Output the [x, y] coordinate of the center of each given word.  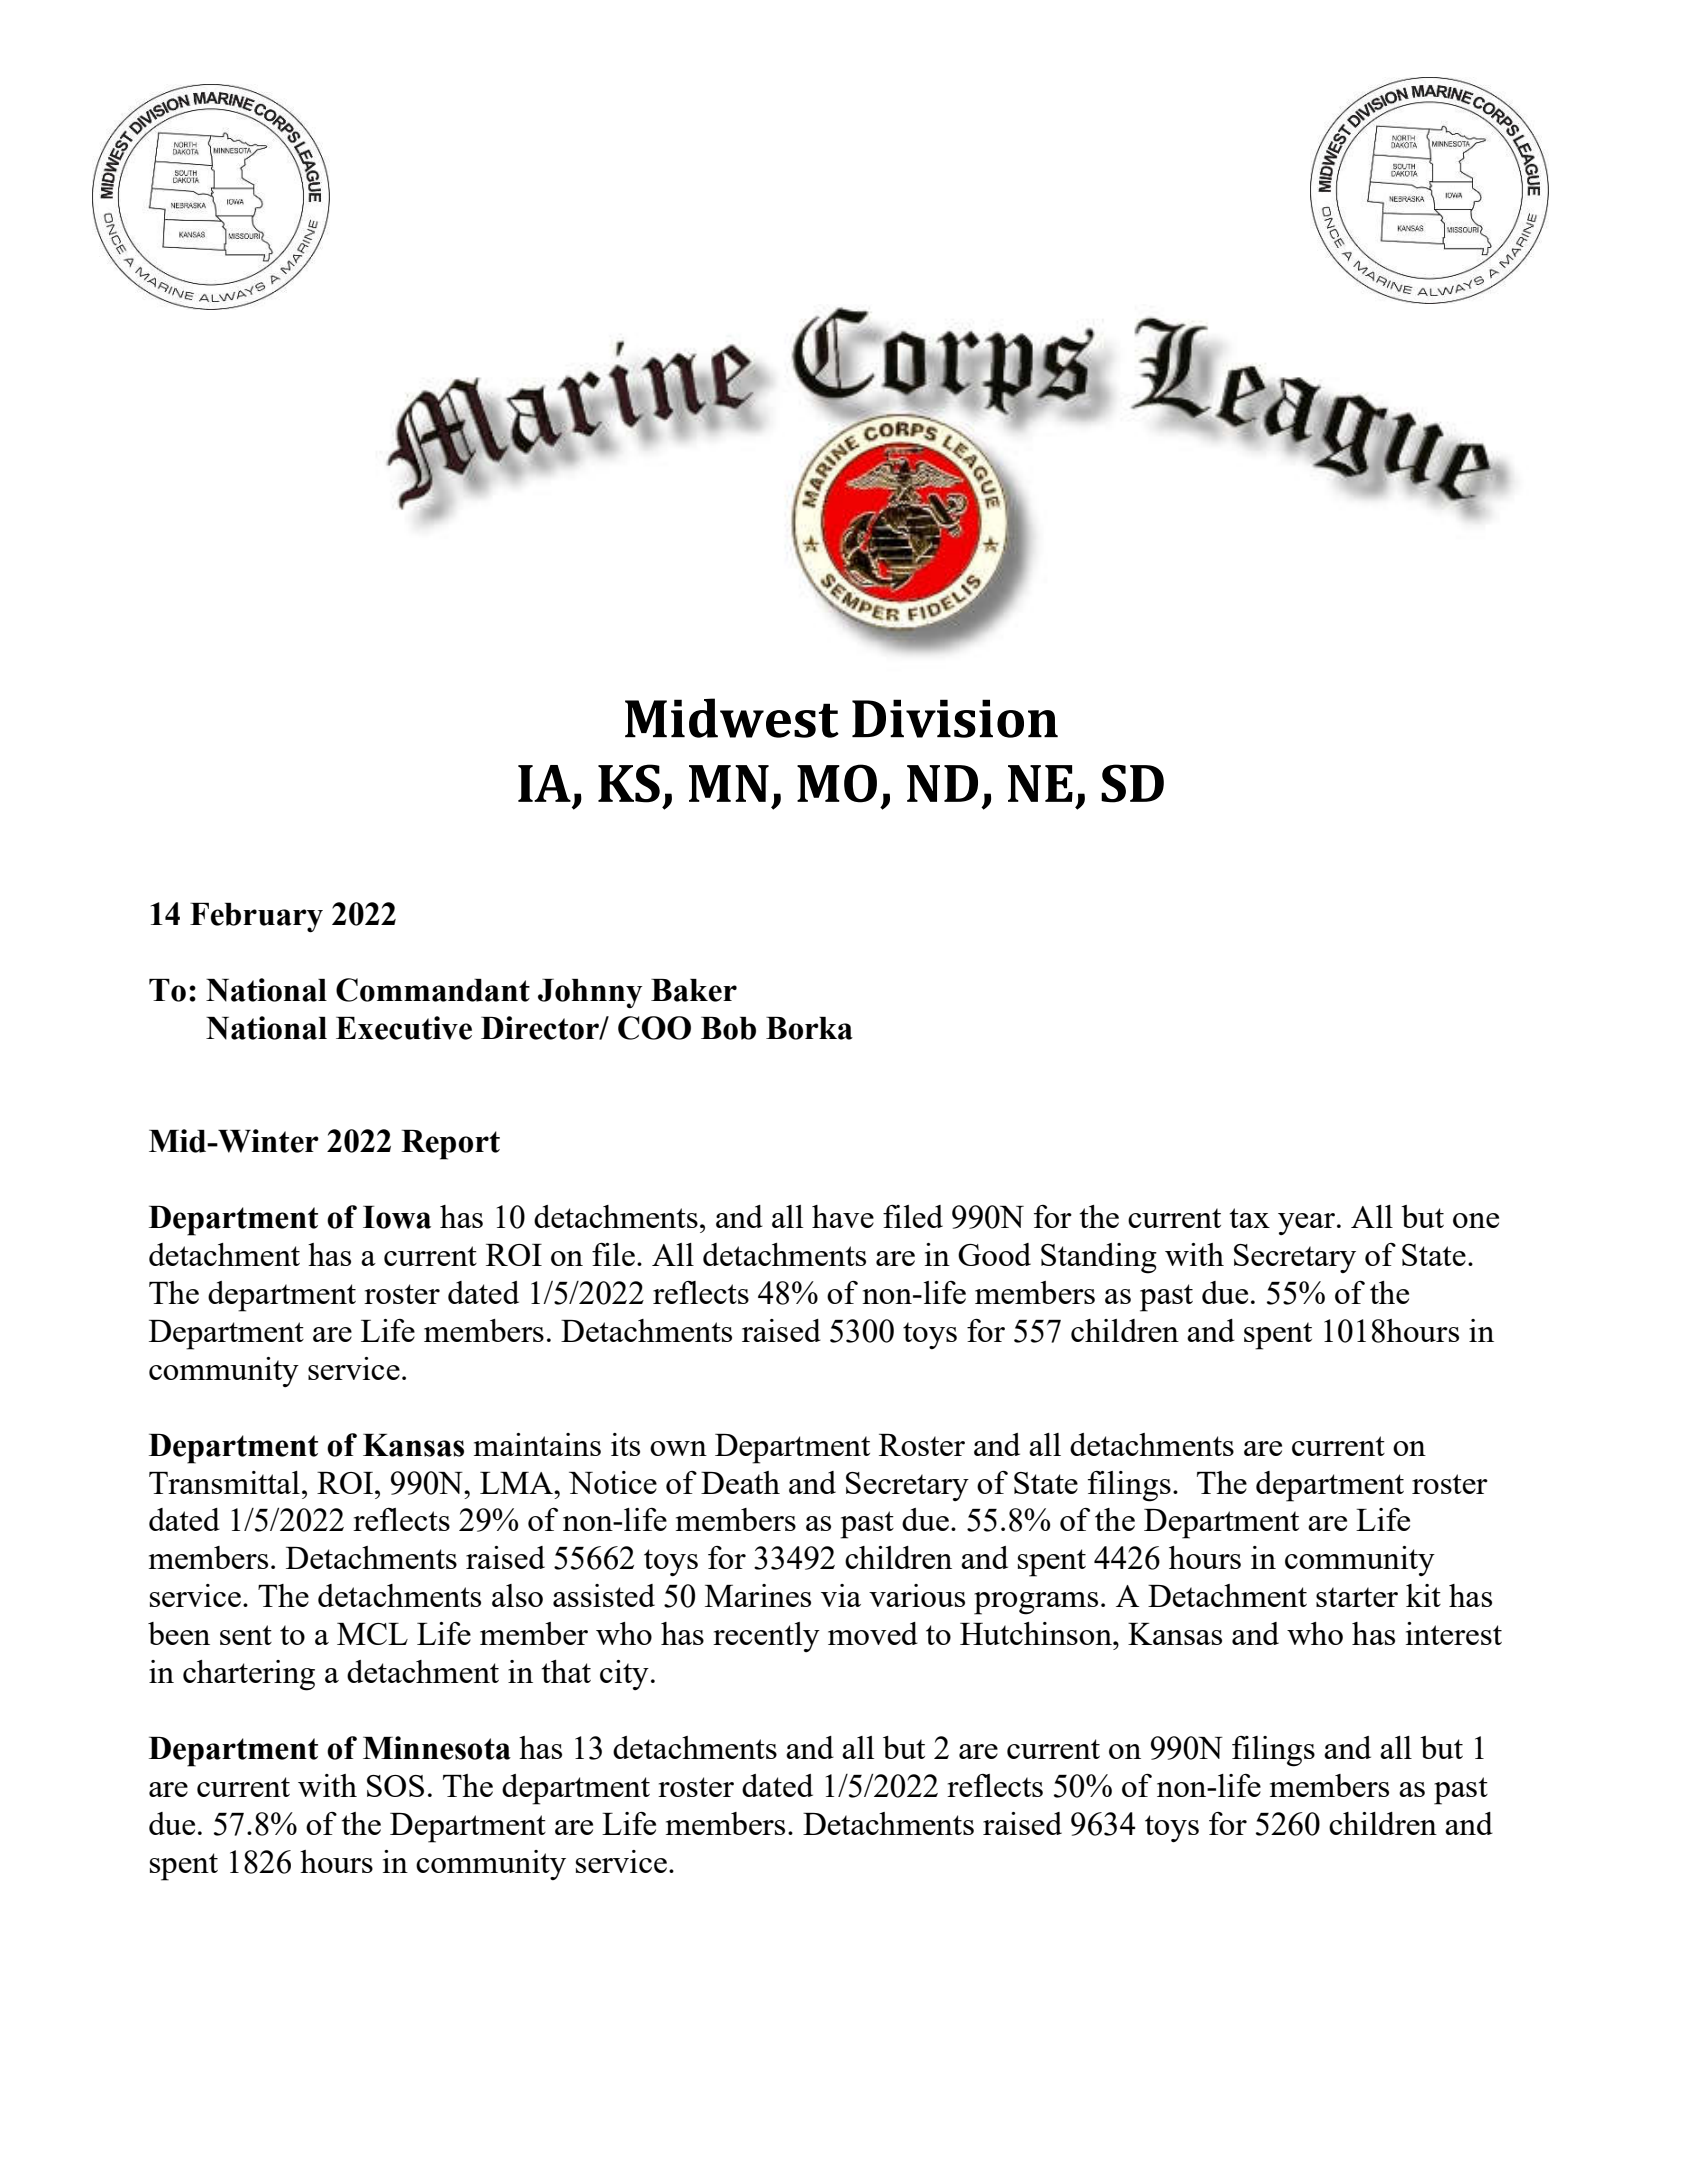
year [1308, 1224]
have [843, 1216]
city [624, 1675]
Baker [694, 990]
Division [955, 718]
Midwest [732, 718]
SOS [395, 1786]
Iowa [397, 1217]
